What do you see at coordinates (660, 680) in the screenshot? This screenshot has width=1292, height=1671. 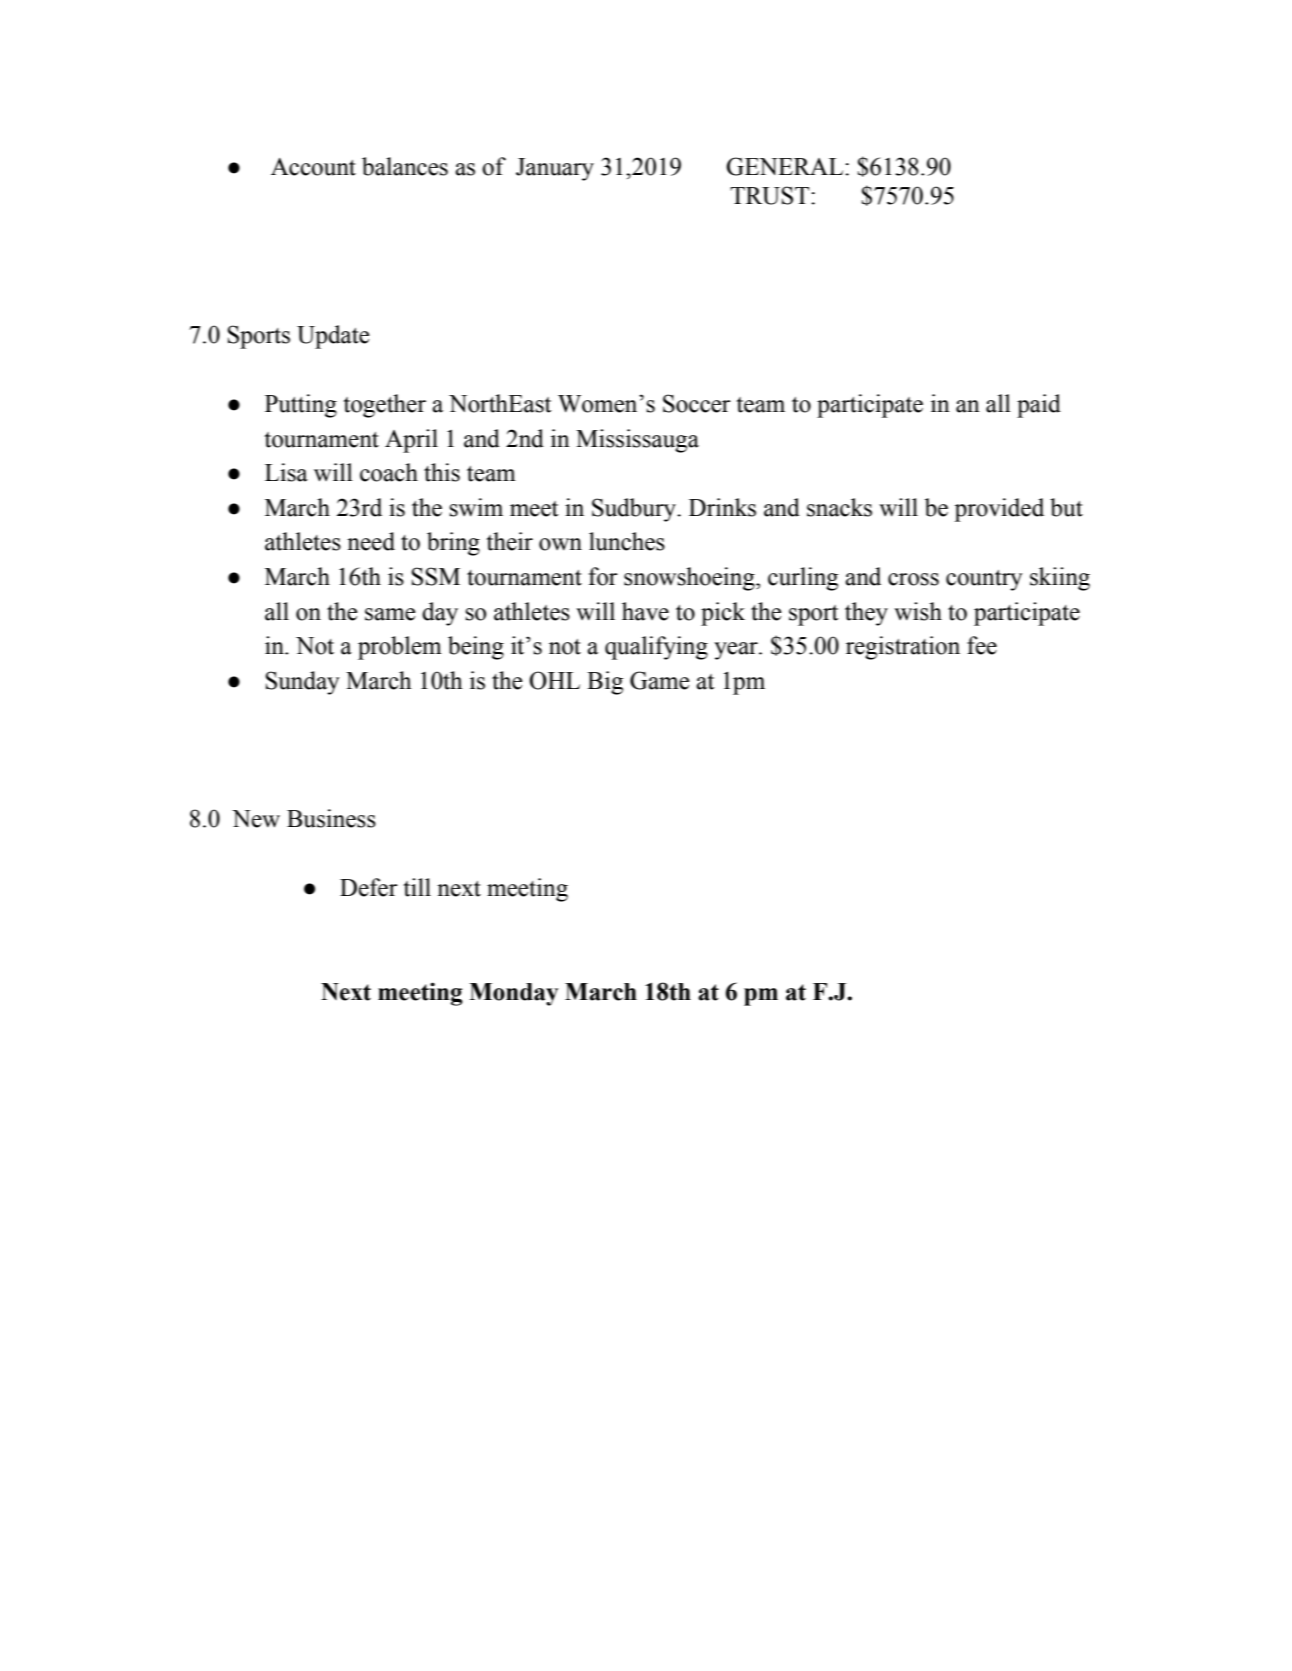 I see `Game` at bounding box center [660, 680].
